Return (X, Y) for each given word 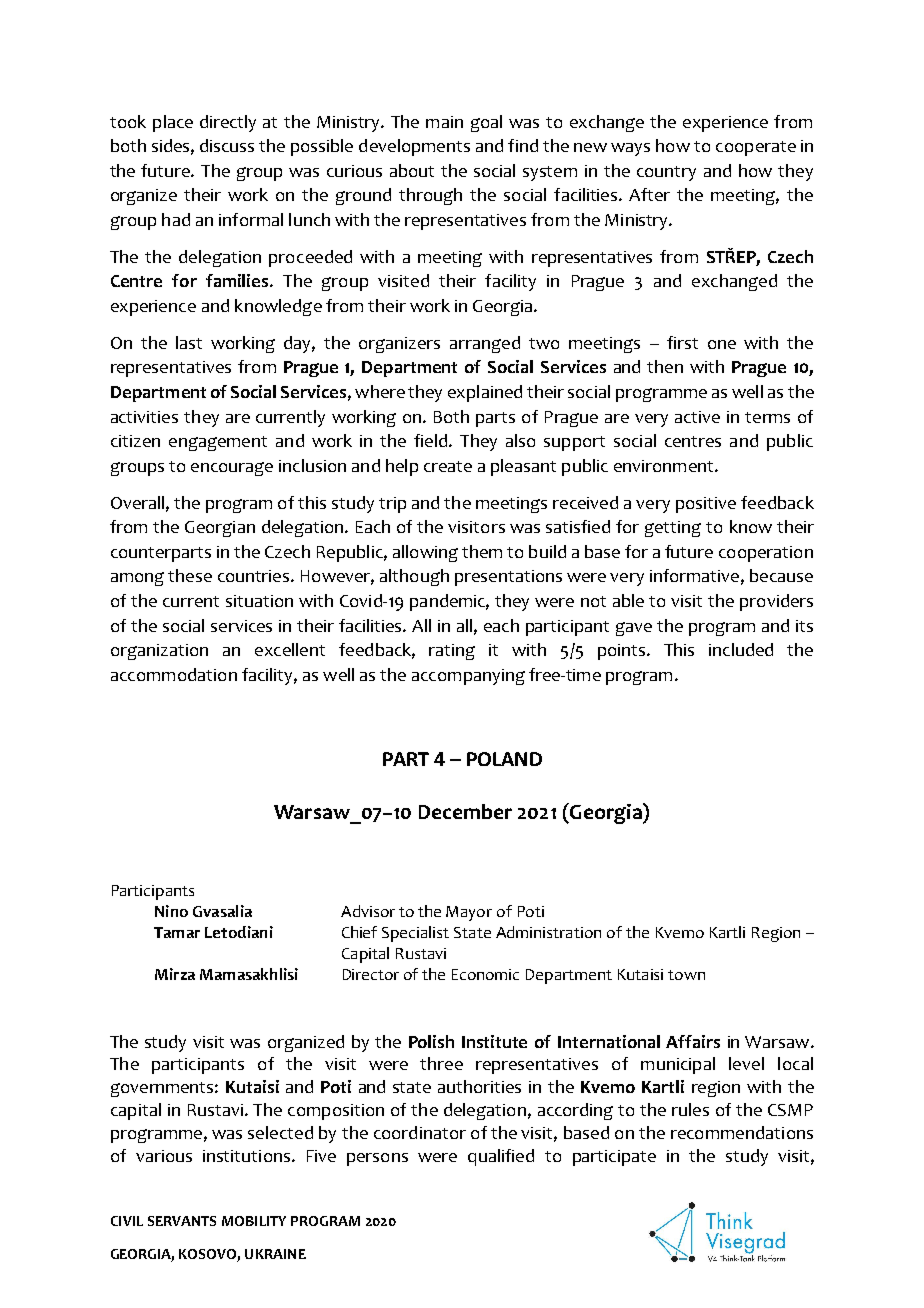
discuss (227, 145)
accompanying (468, 677)
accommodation (174, 674)
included (741, 649)
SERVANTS (182, 1221)
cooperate (756, 148)
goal (486, 123)
